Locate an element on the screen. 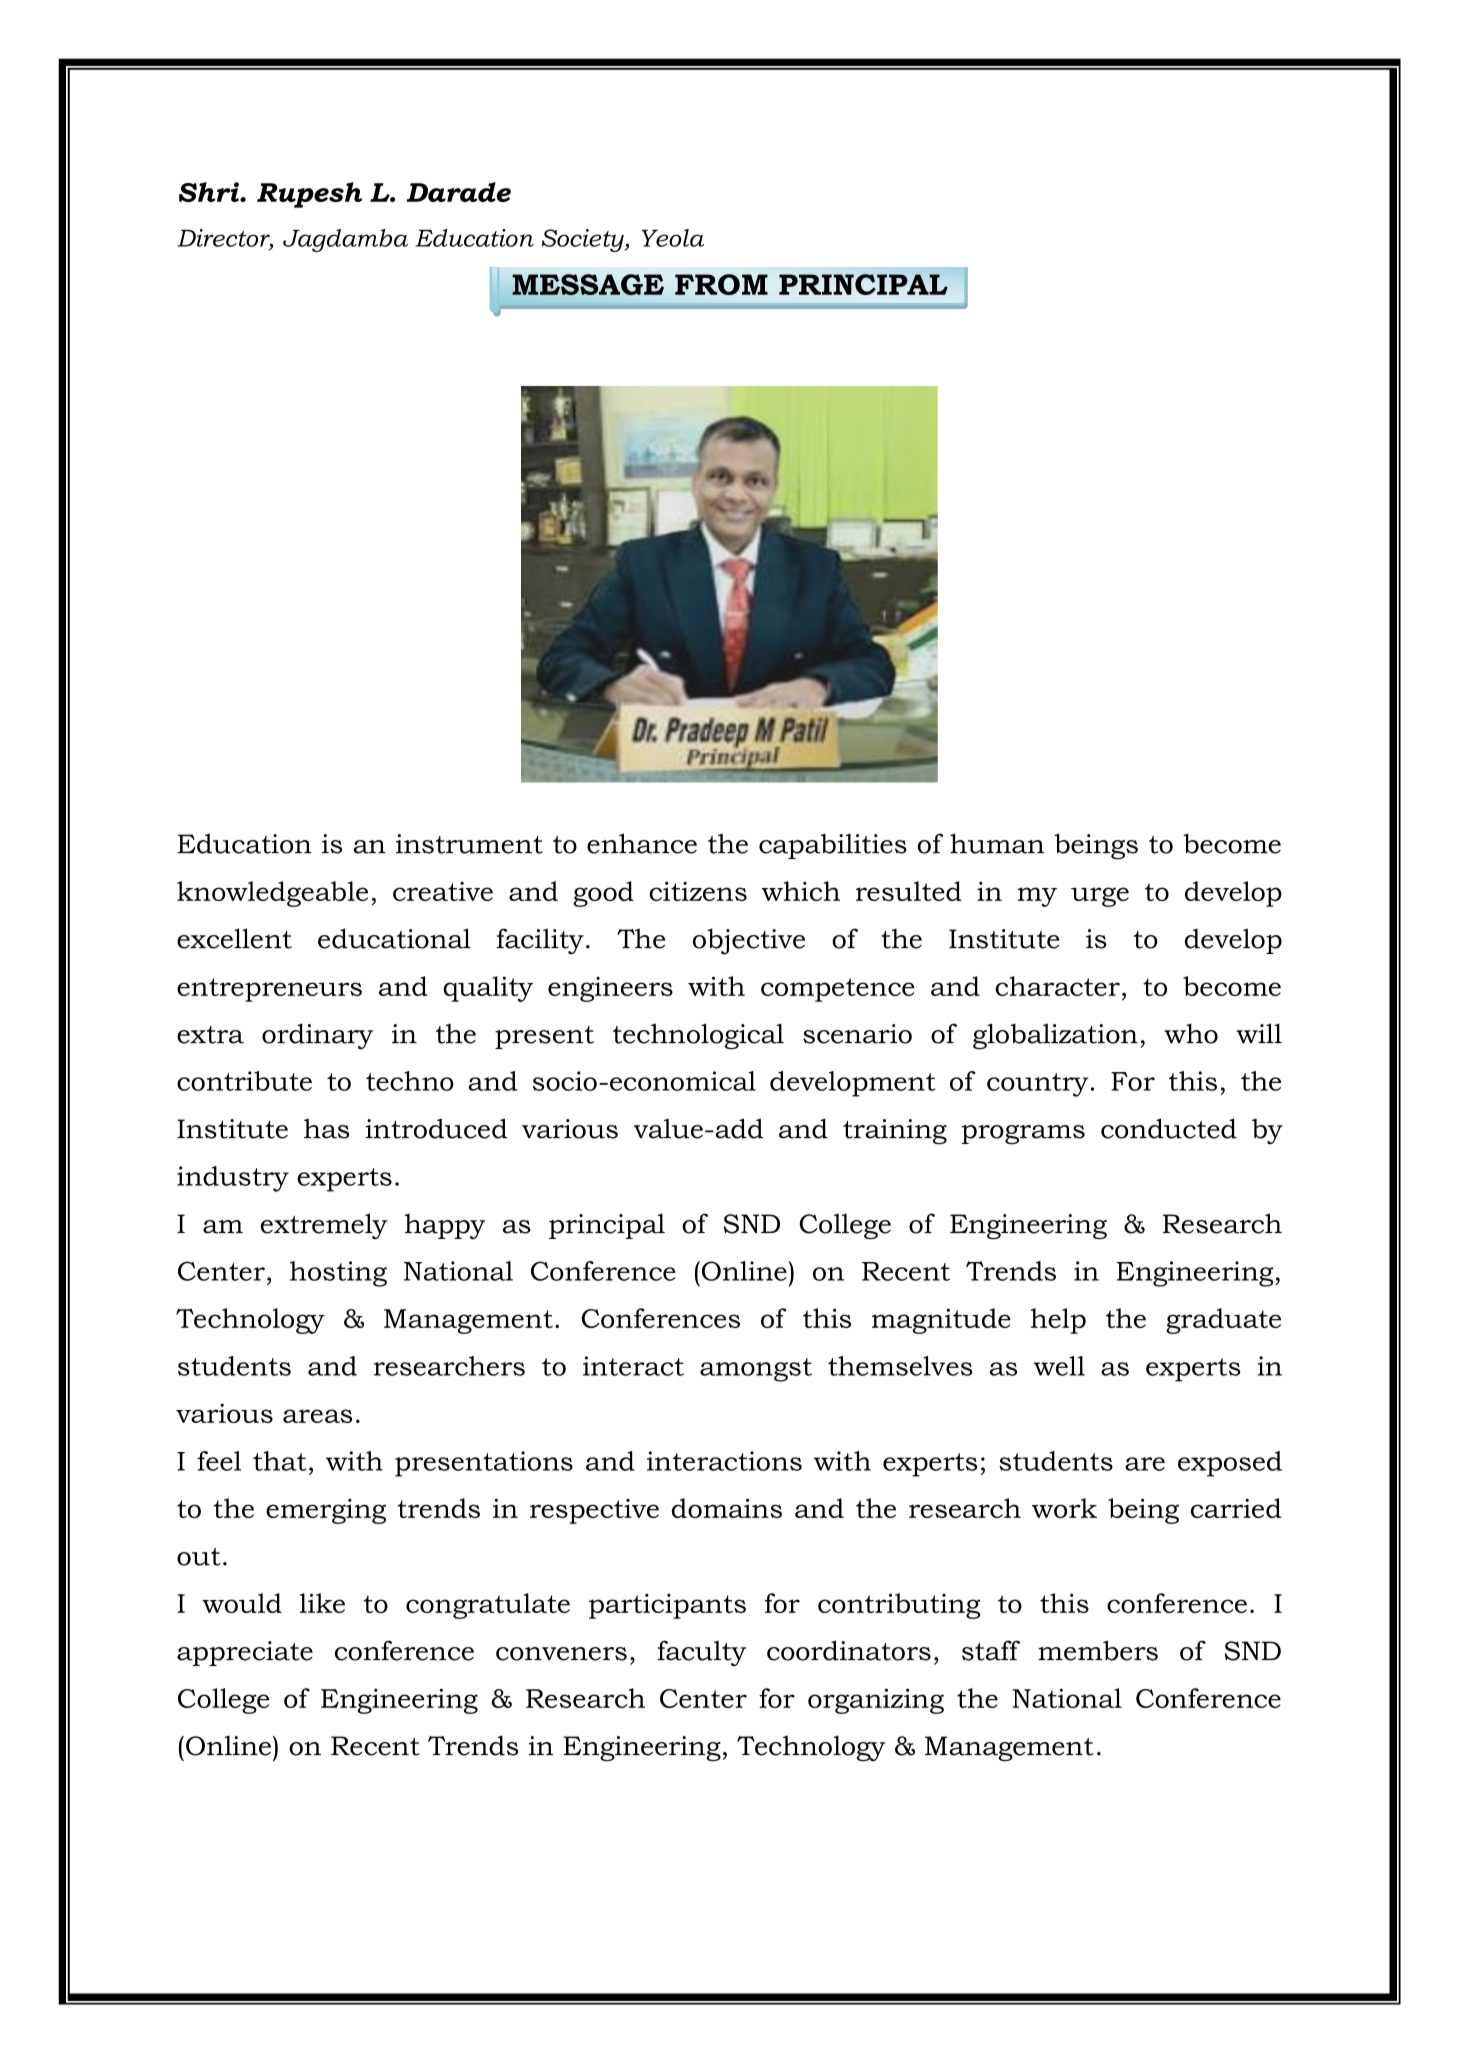  FROM is located at coordinates (721, 284).
